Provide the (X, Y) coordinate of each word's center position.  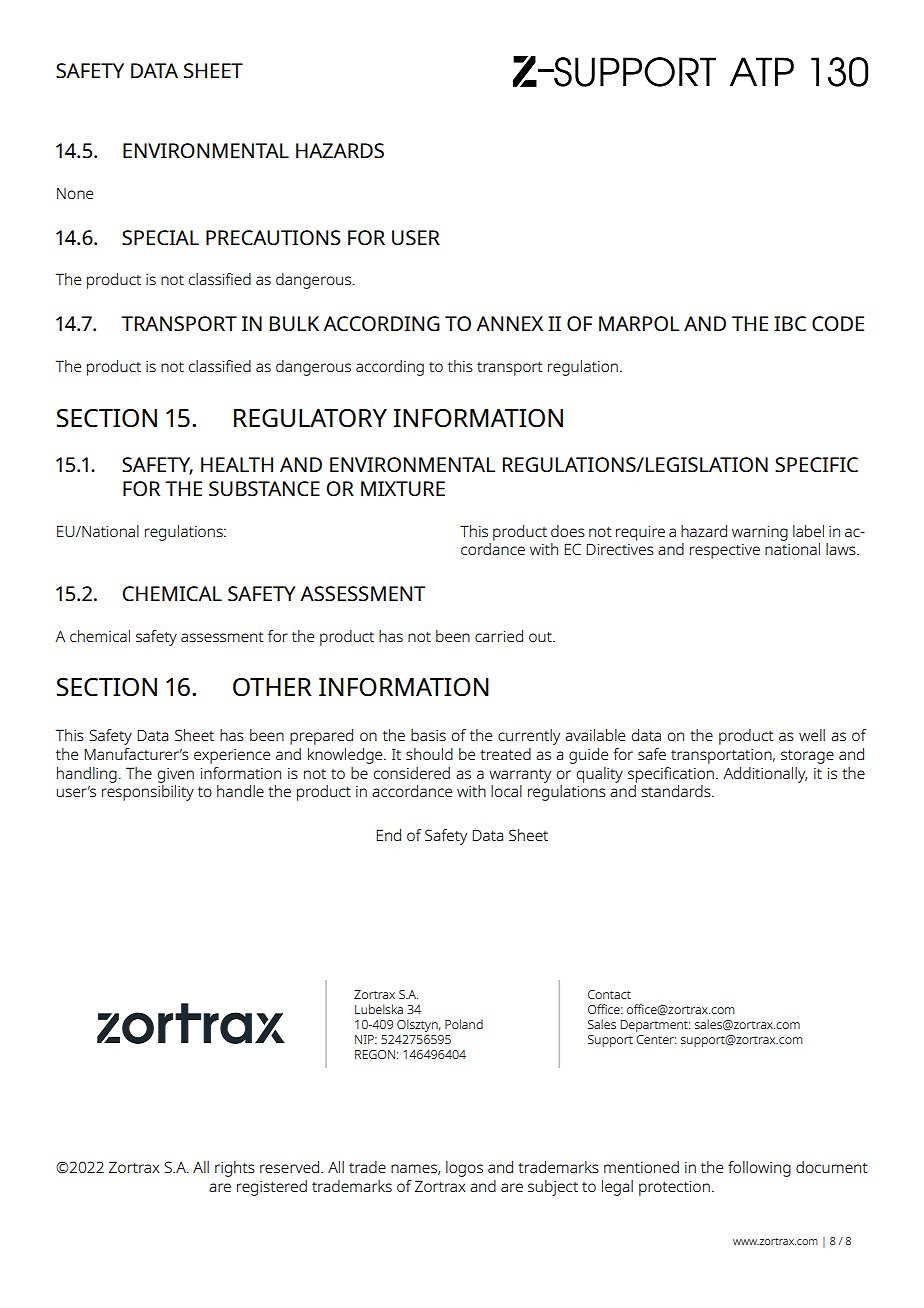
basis (428, 735)
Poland (464, 1024)
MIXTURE (403, 488)
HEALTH (237, 464)
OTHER (272, 687)
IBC (790, 323)
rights (235, 1169)
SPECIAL (160, 237)
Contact (609, 994)
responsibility (148, 793)
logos (464, 1169)
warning (760, 533)
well (812, 735)
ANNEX (509, 323)
